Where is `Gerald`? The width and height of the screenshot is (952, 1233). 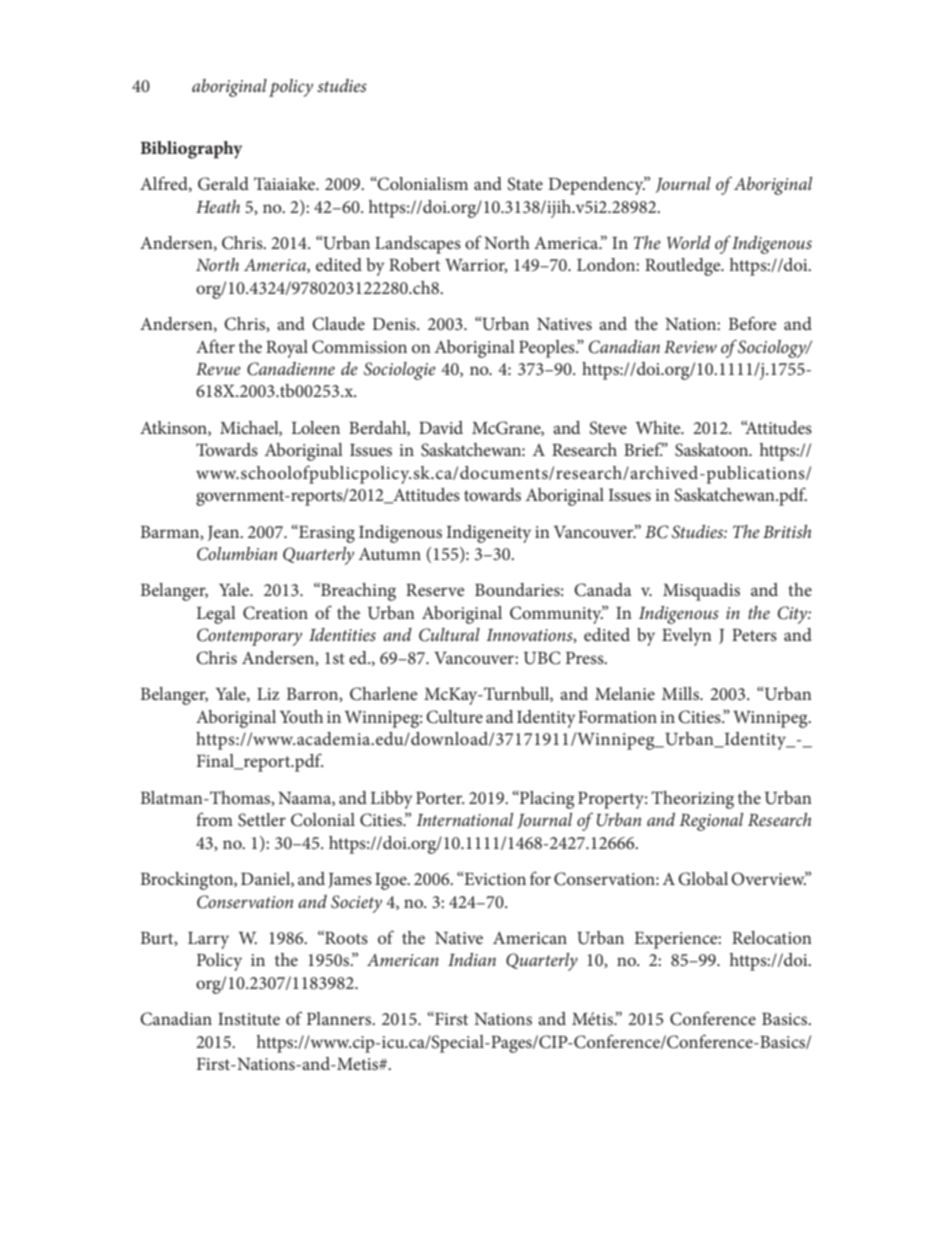
Gerald is located at coordinates (223, 184).
